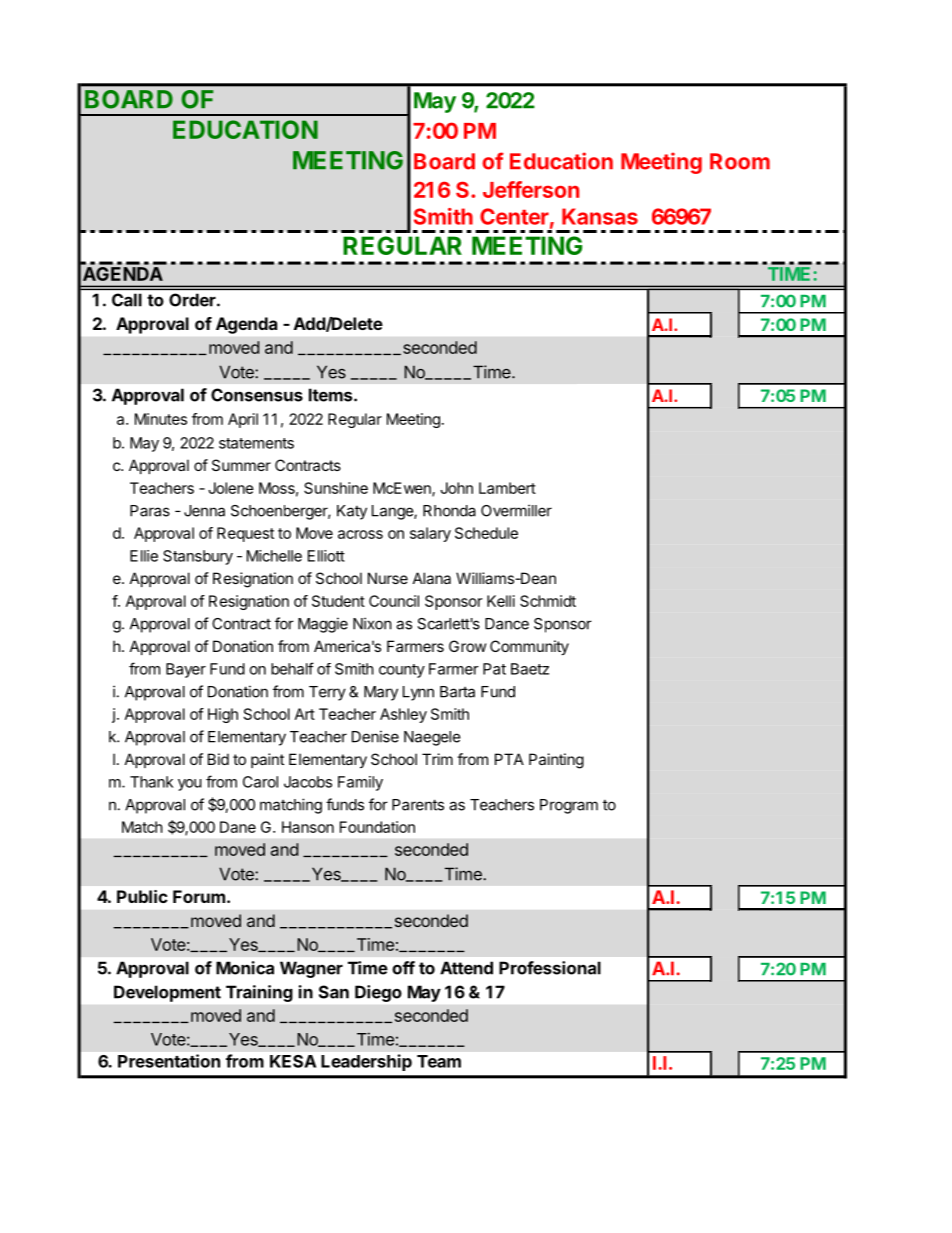  I want to click on Bayer, so click(186, 670).
